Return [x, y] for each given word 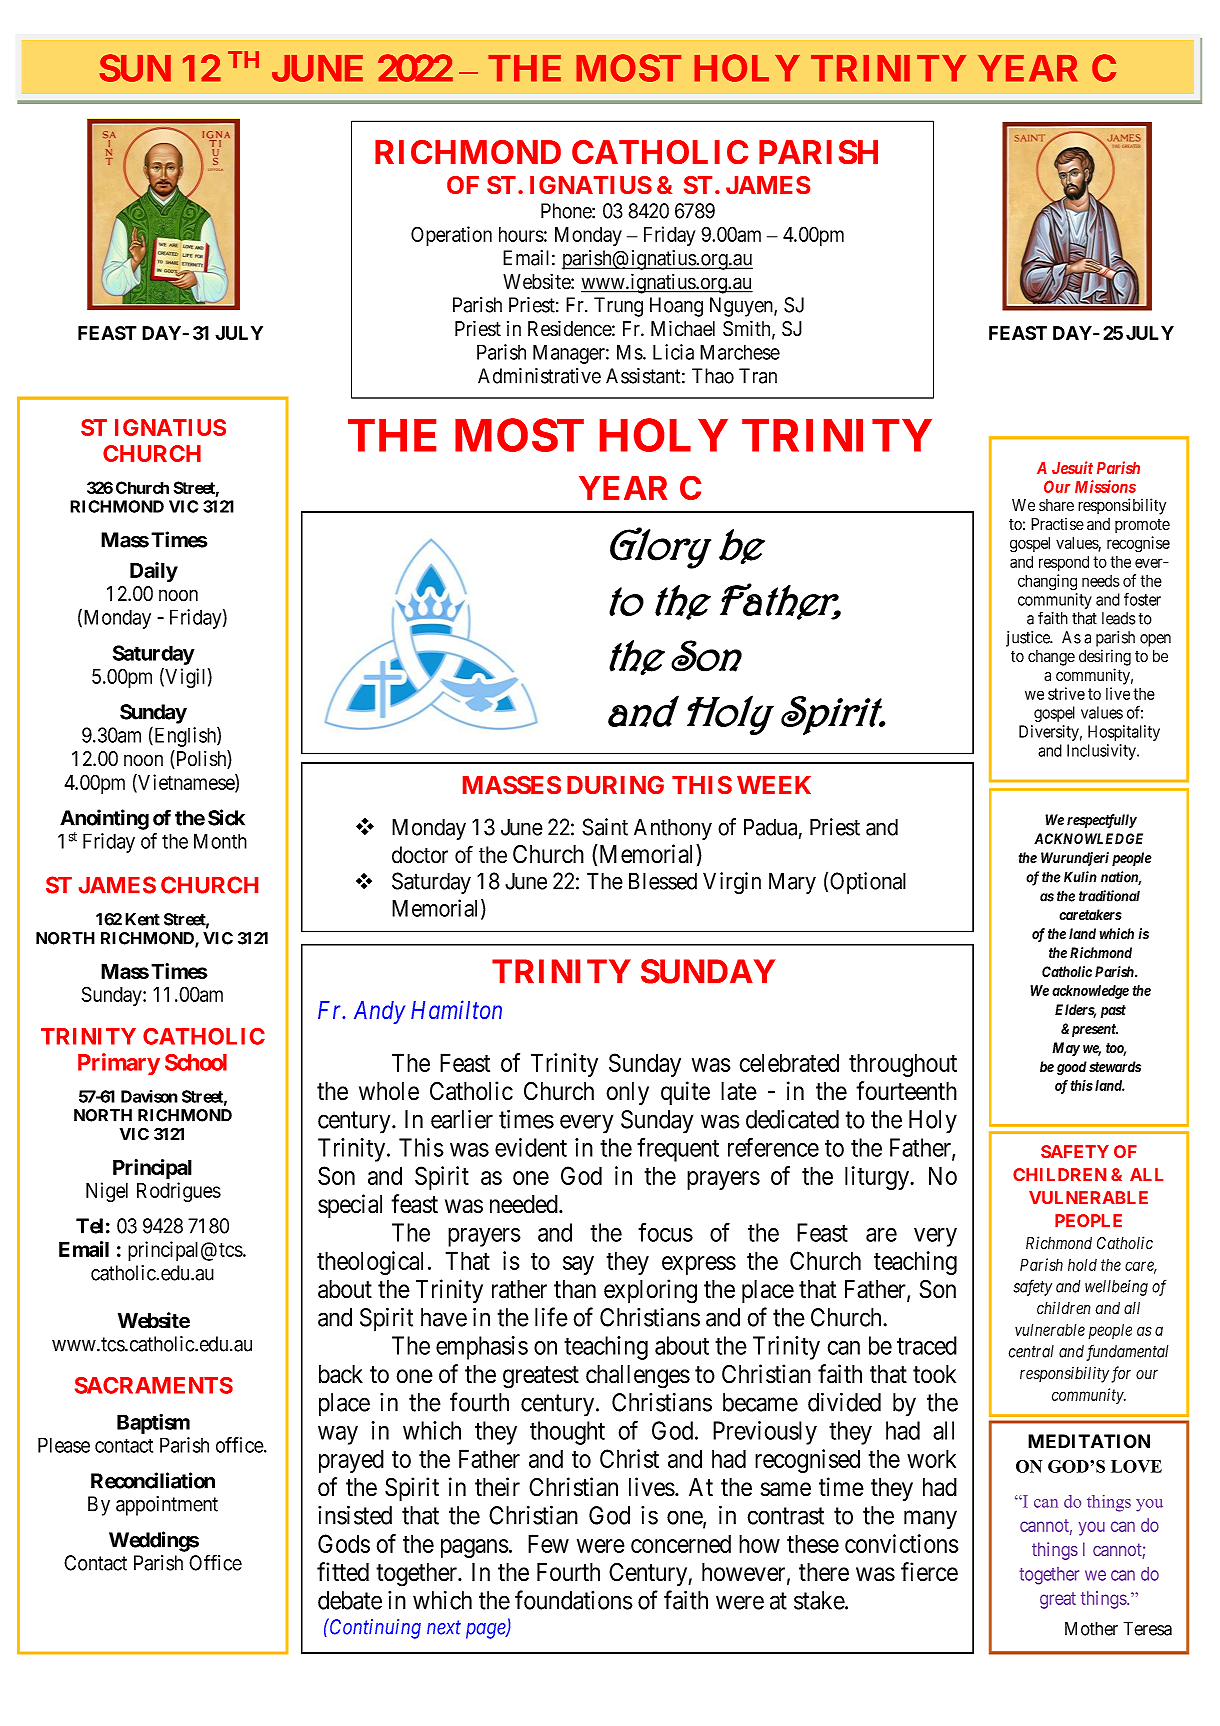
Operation [451, 236]
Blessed [663, 881]
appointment [167, 1506]
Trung [618, 307]
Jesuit [1072, 467]
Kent [142, 919]
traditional [1109, 896]
